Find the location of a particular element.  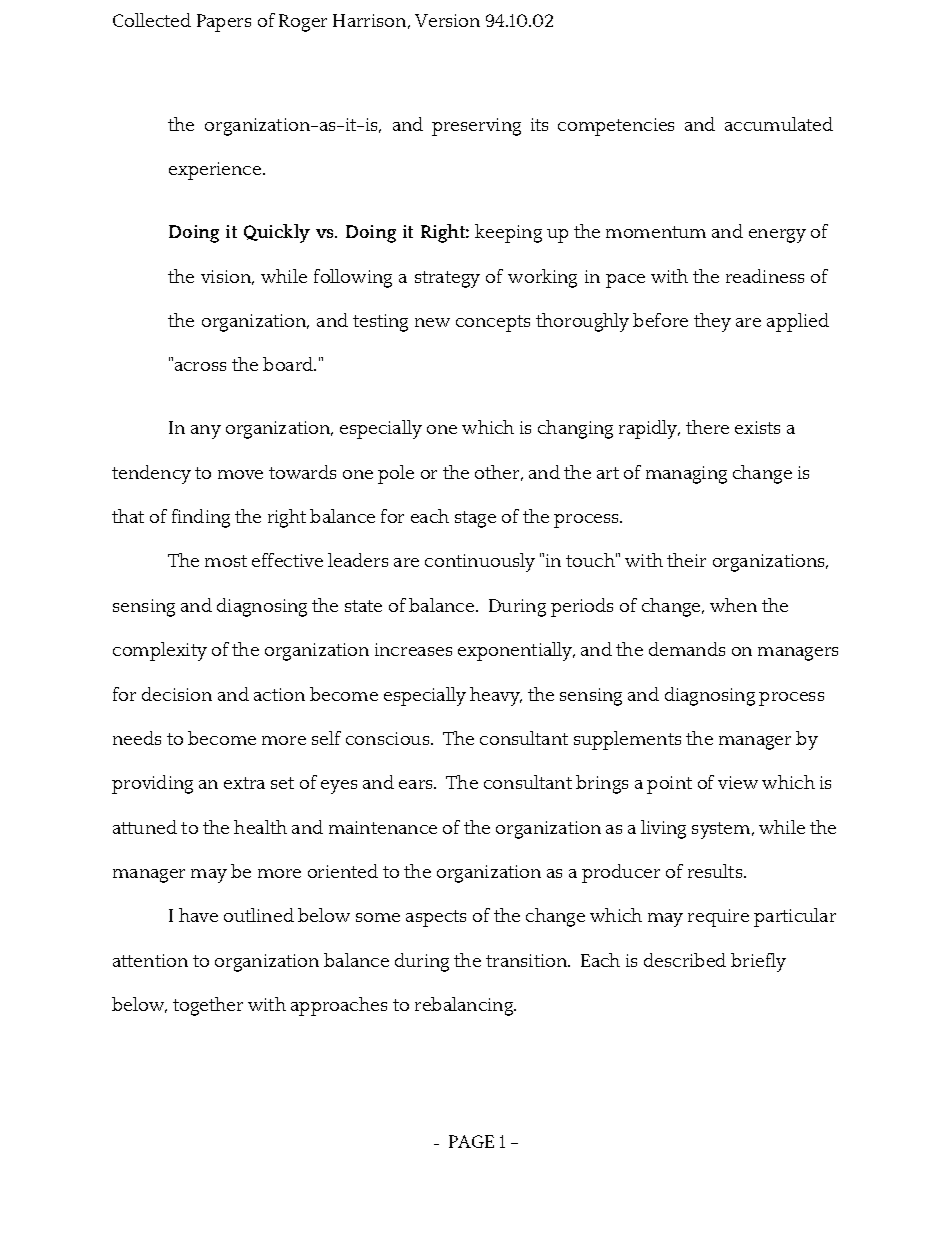

continuously is located at coordinates (480, 562).
